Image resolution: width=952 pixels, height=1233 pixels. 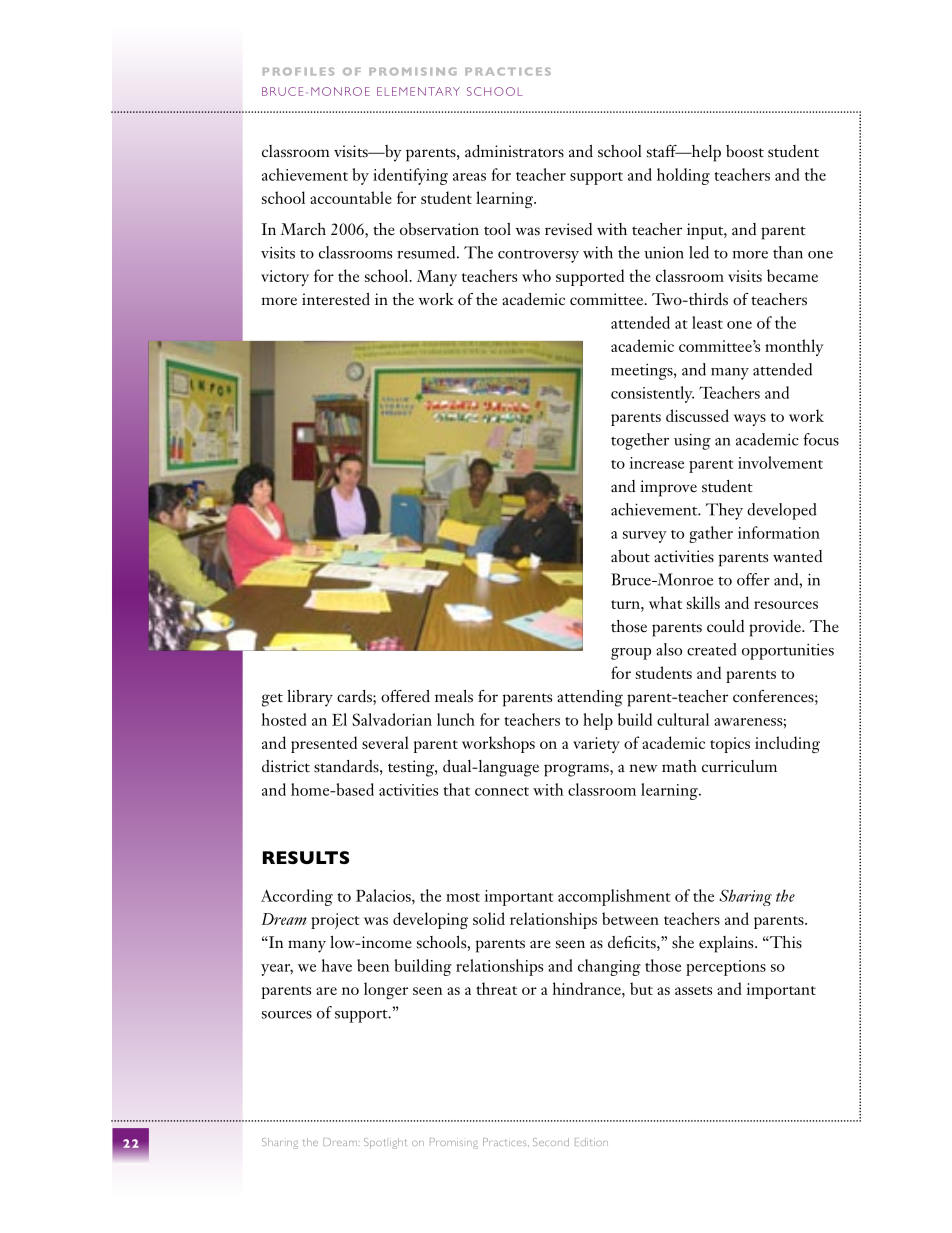 What do you see at coordinates (693, 990) in the document?
I see `assets` at bounding box center [693, 990].
